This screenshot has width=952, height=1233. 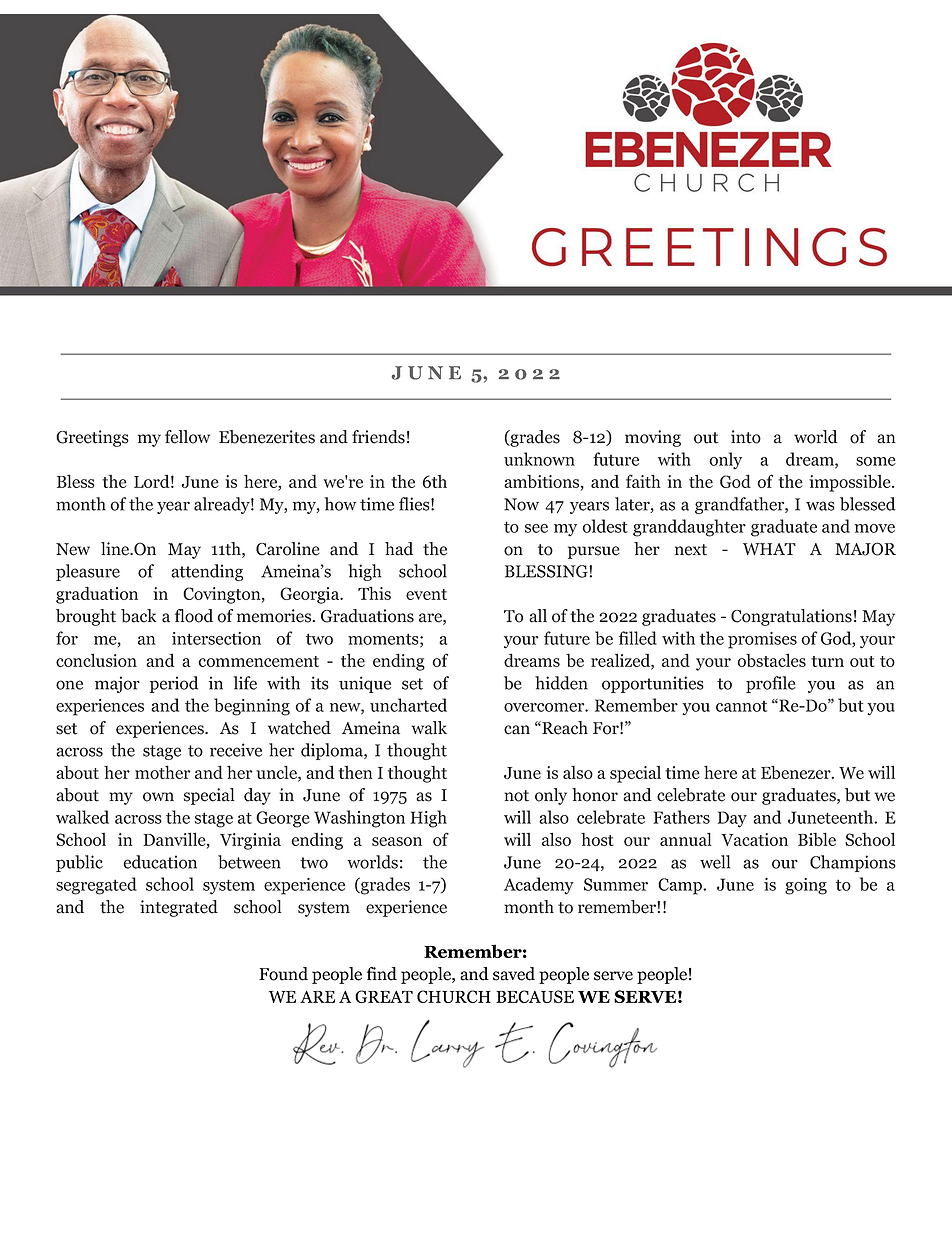 What do you see at coordinates (283, 974) in the screenshot?
I see `Found` at bounding box center [283, 974].
